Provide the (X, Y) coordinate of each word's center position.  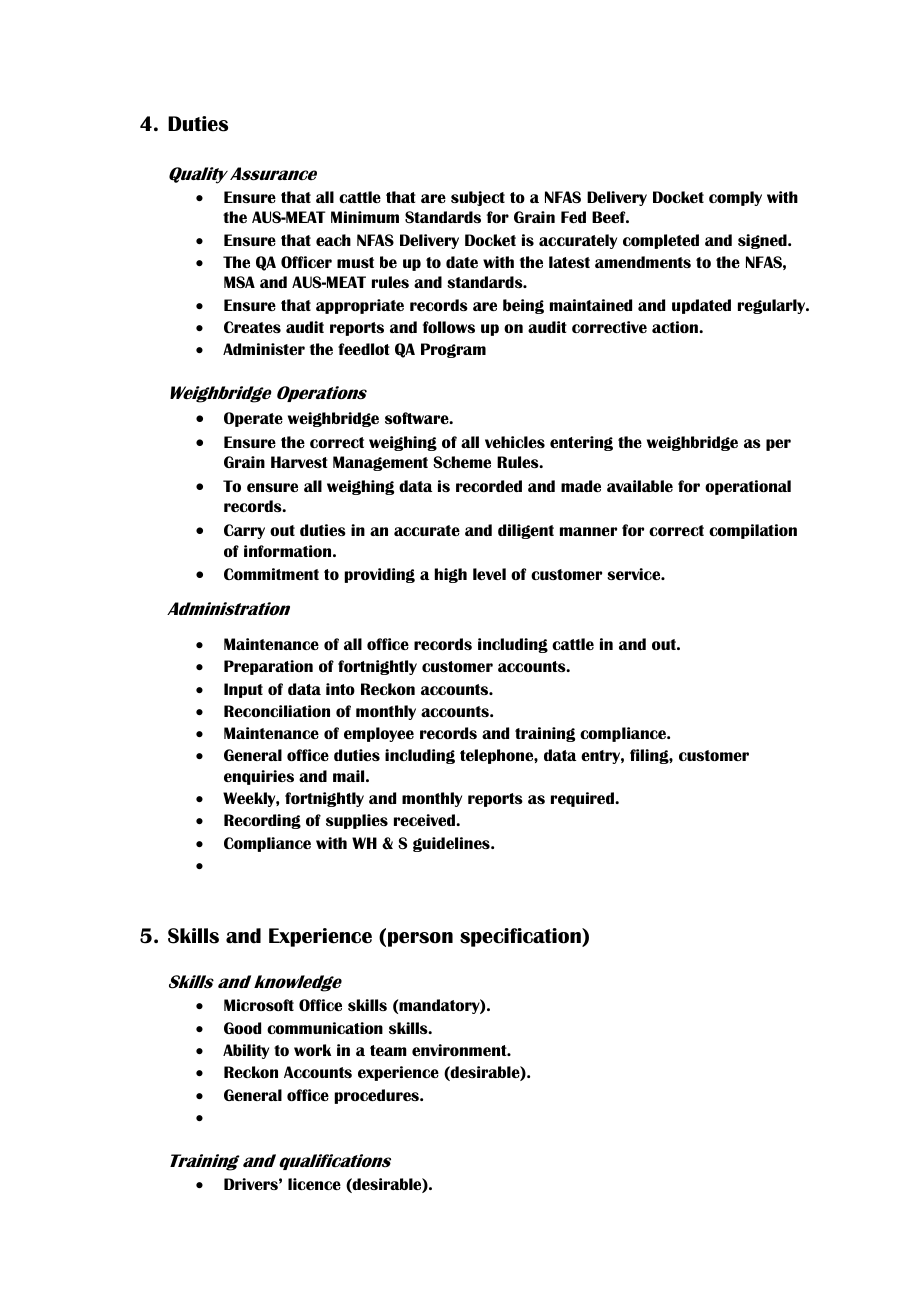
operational (748, 487)
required (583, 799)
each (333, 240)
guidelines (452, 844)
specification (521, 937)
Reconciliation (277, 711)
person (420, 939)
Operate (253, 419)
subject (478, 198)
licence (314, 1184)
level (489, 574)
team (388, 1050)
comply (735, 198)
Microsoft (259, 1005)
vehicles (515, 442)
